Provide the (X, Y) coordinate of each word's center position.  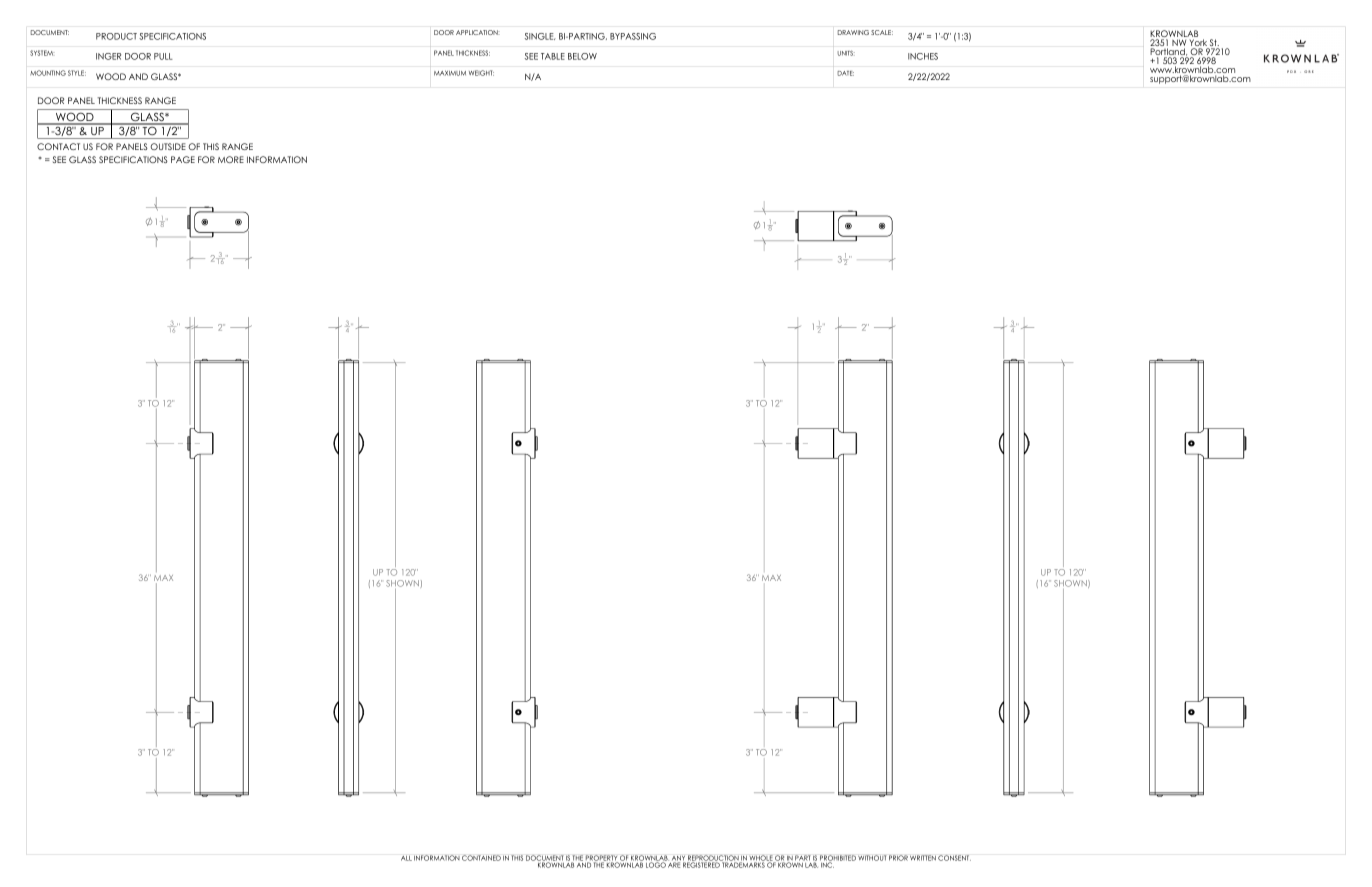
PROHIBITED (838, 859)
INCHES (923, 56)
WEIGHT (481, 73)
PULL (163, 56)
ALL (406, 858)
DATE (845, 73)
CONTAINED (481, 858)
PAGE (183, 159)
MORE (231, 159)
